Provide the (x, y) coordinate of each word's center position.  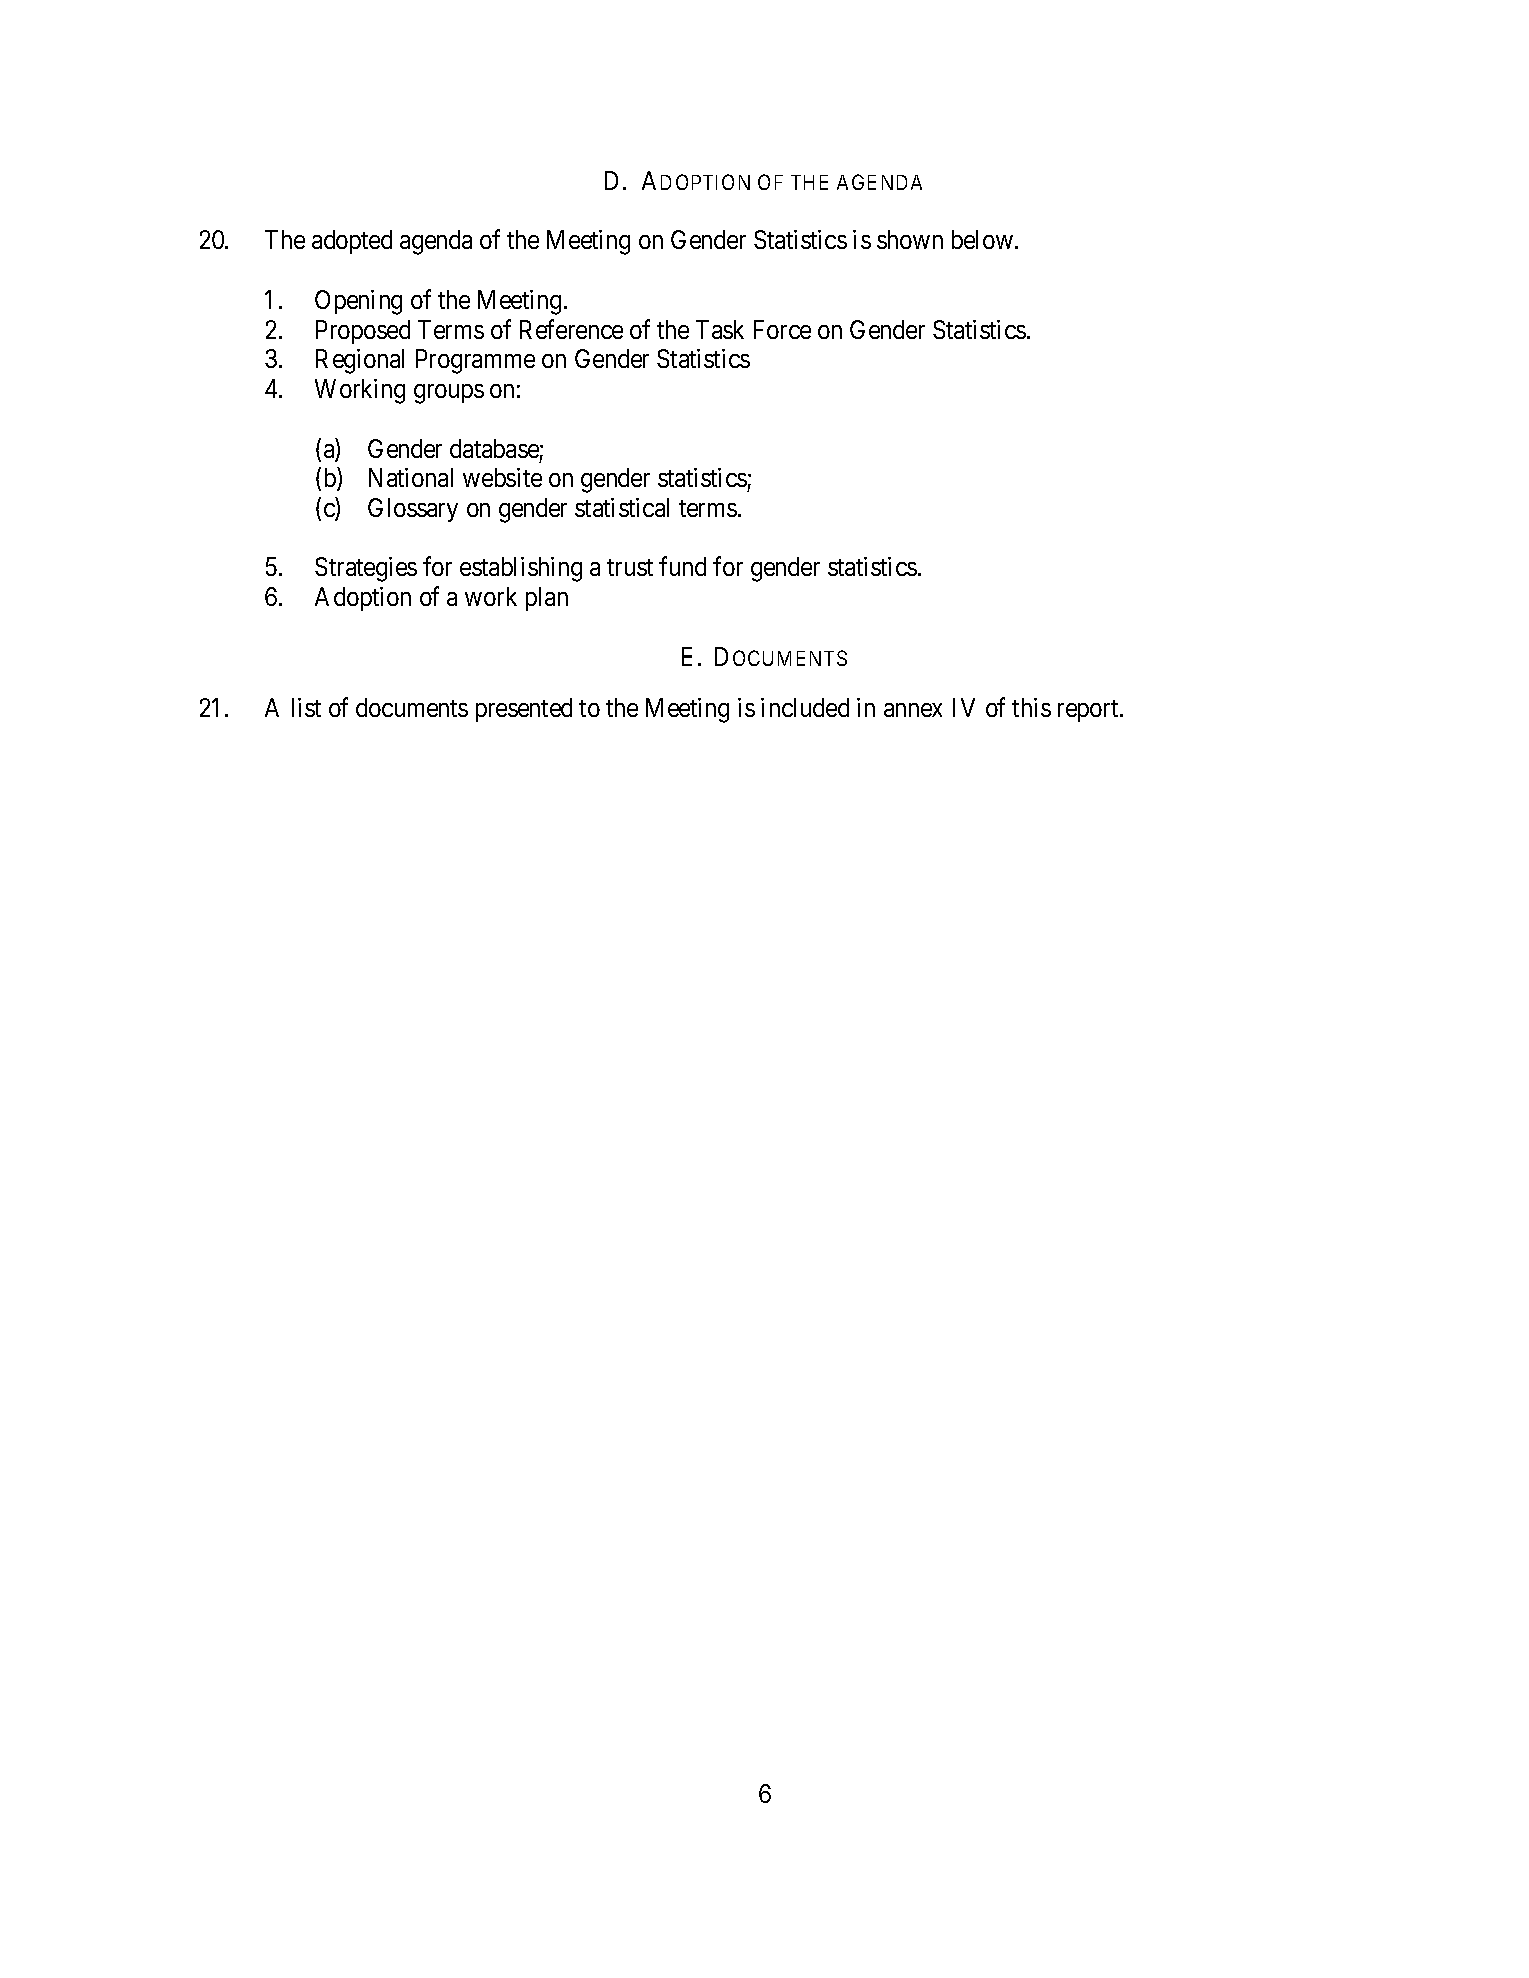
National (411, 477)
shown (910, 239)
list (306, 707)
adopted (352, 242)
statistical (622, 507)
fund (682, 566)
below (984, 239)
